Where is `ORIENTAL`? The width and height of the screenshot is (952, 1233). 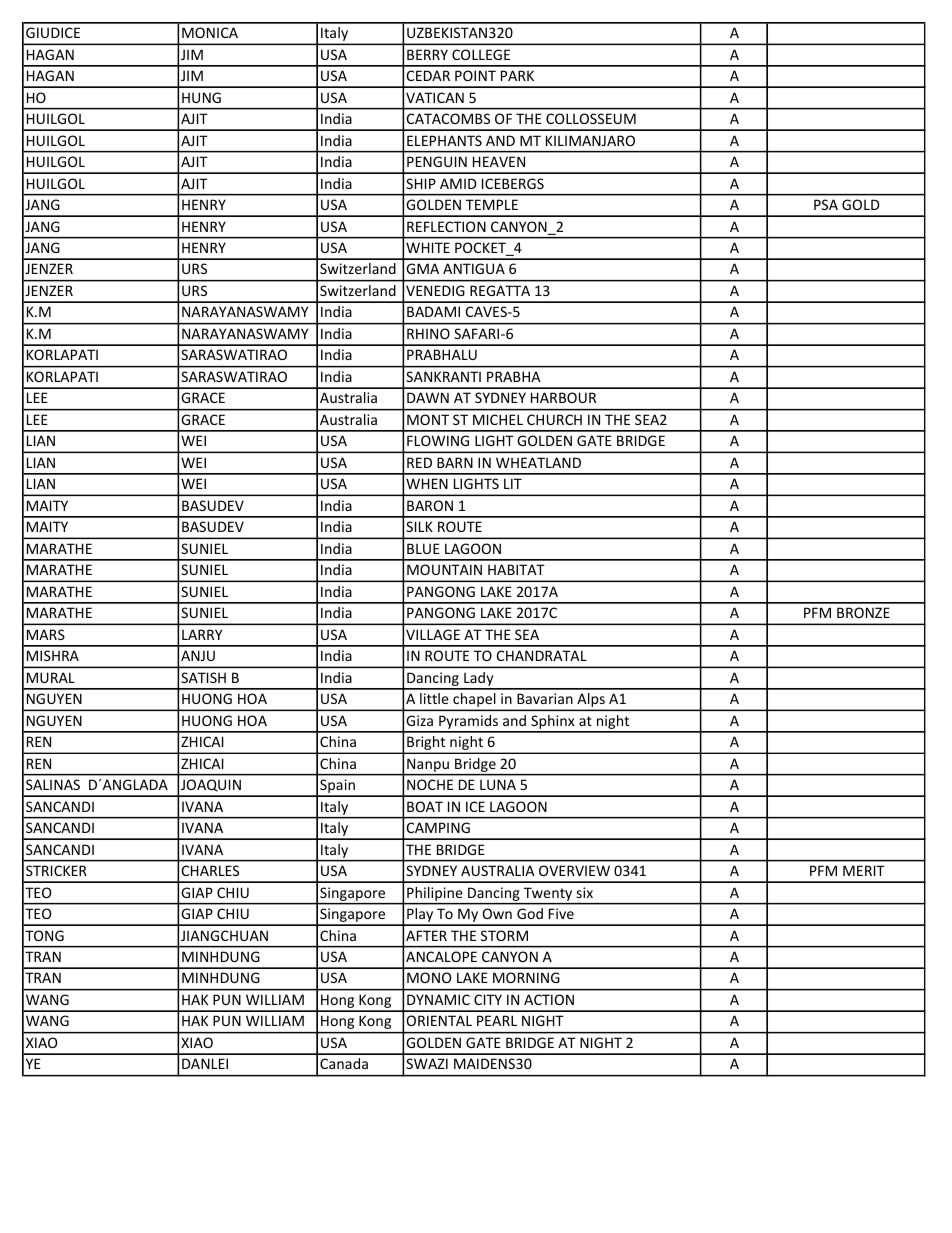 ORIENTAL is located at coordinates (439, 1020).
